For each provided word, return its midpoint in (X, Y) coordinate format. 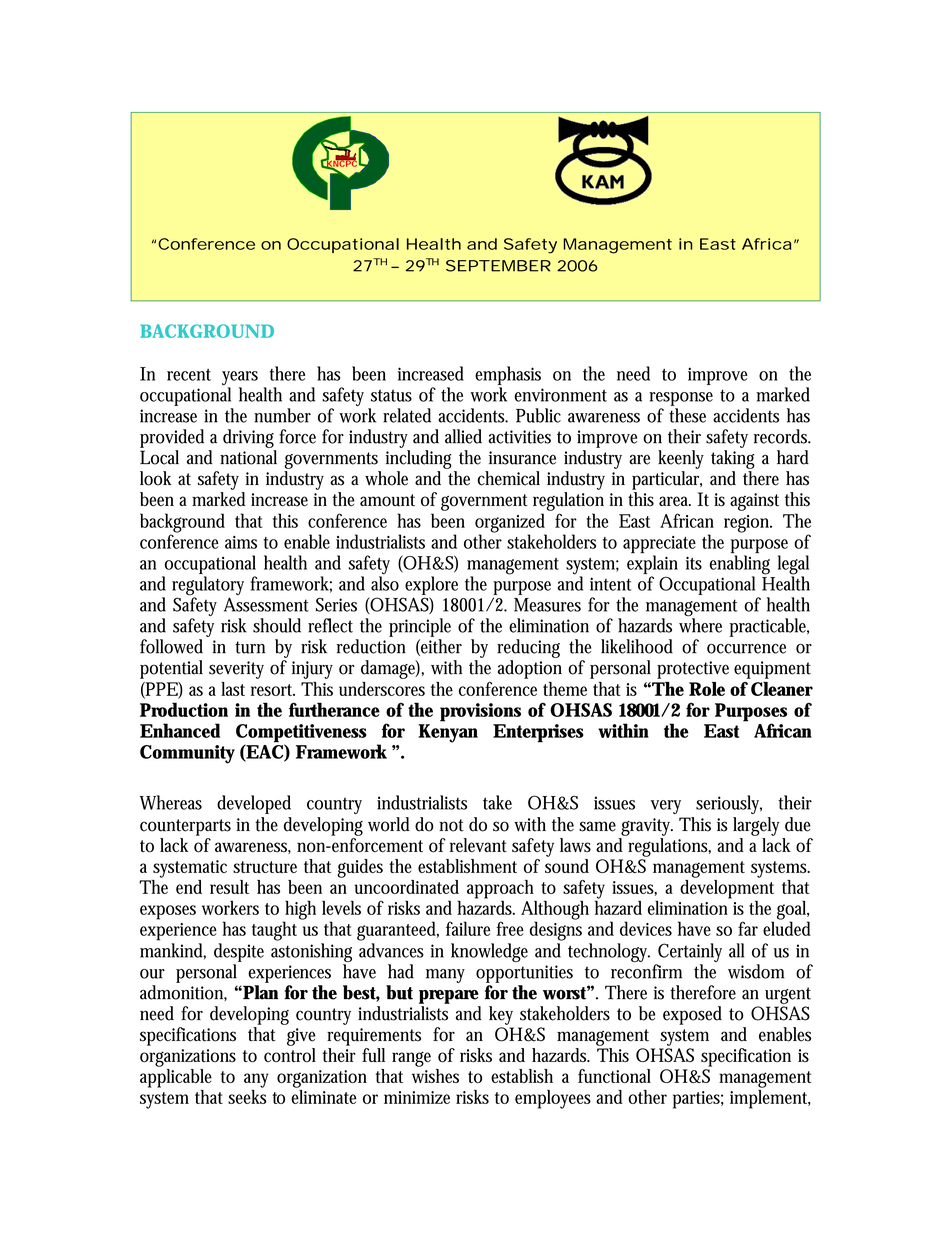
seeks (247, 1095)
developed (254, 804)
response (681, 399)
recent (189, 375)
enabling (740, 565)
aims (241, 542)
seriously (729, 804)
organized (511, 524)
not (451, 825)
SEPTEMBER (498, 266)
